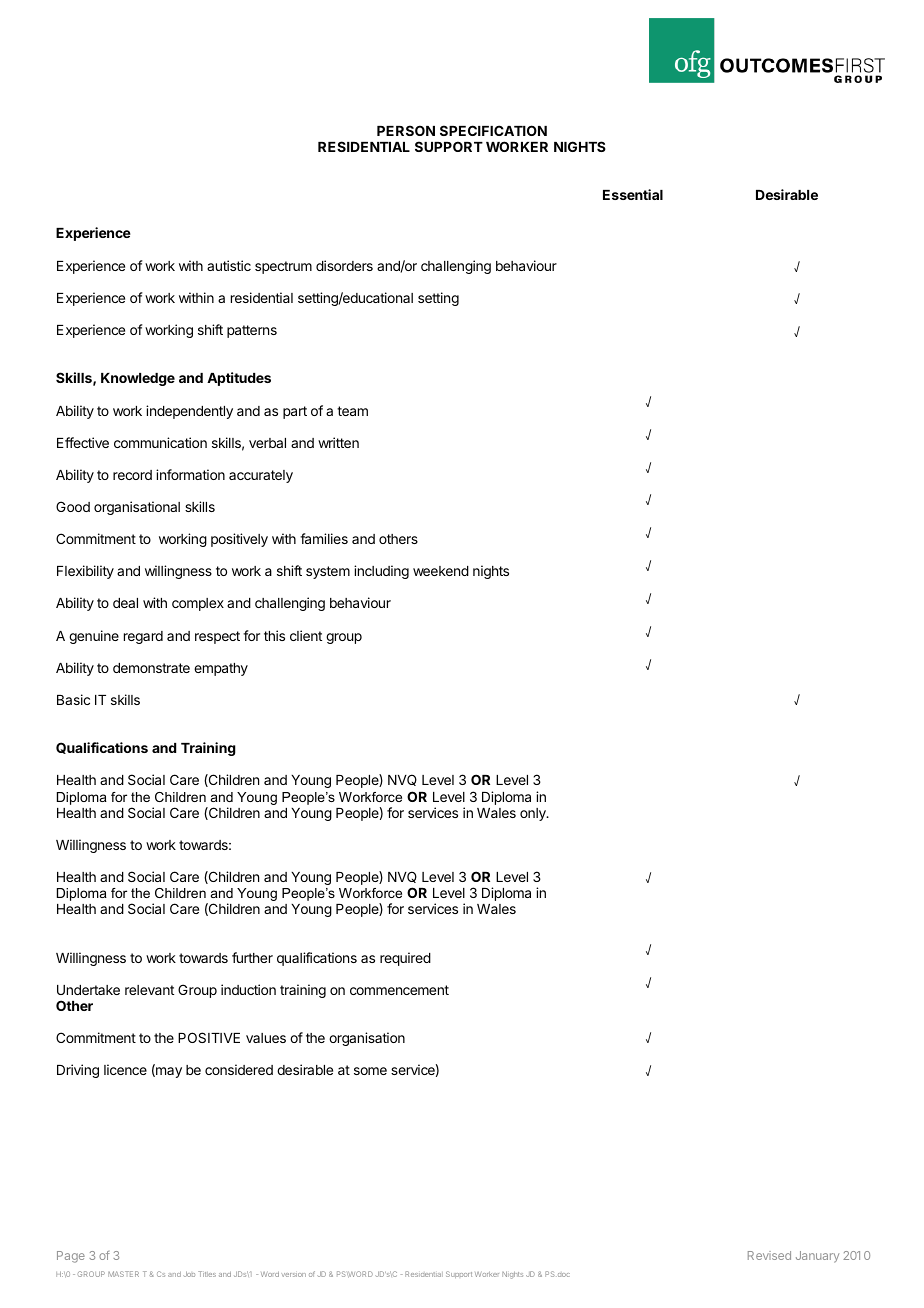 Image resolution: width=924 pixels, height=1308 pixels. Describe the element at coordinates (534, 814) in the page. I see `only` at that location.
